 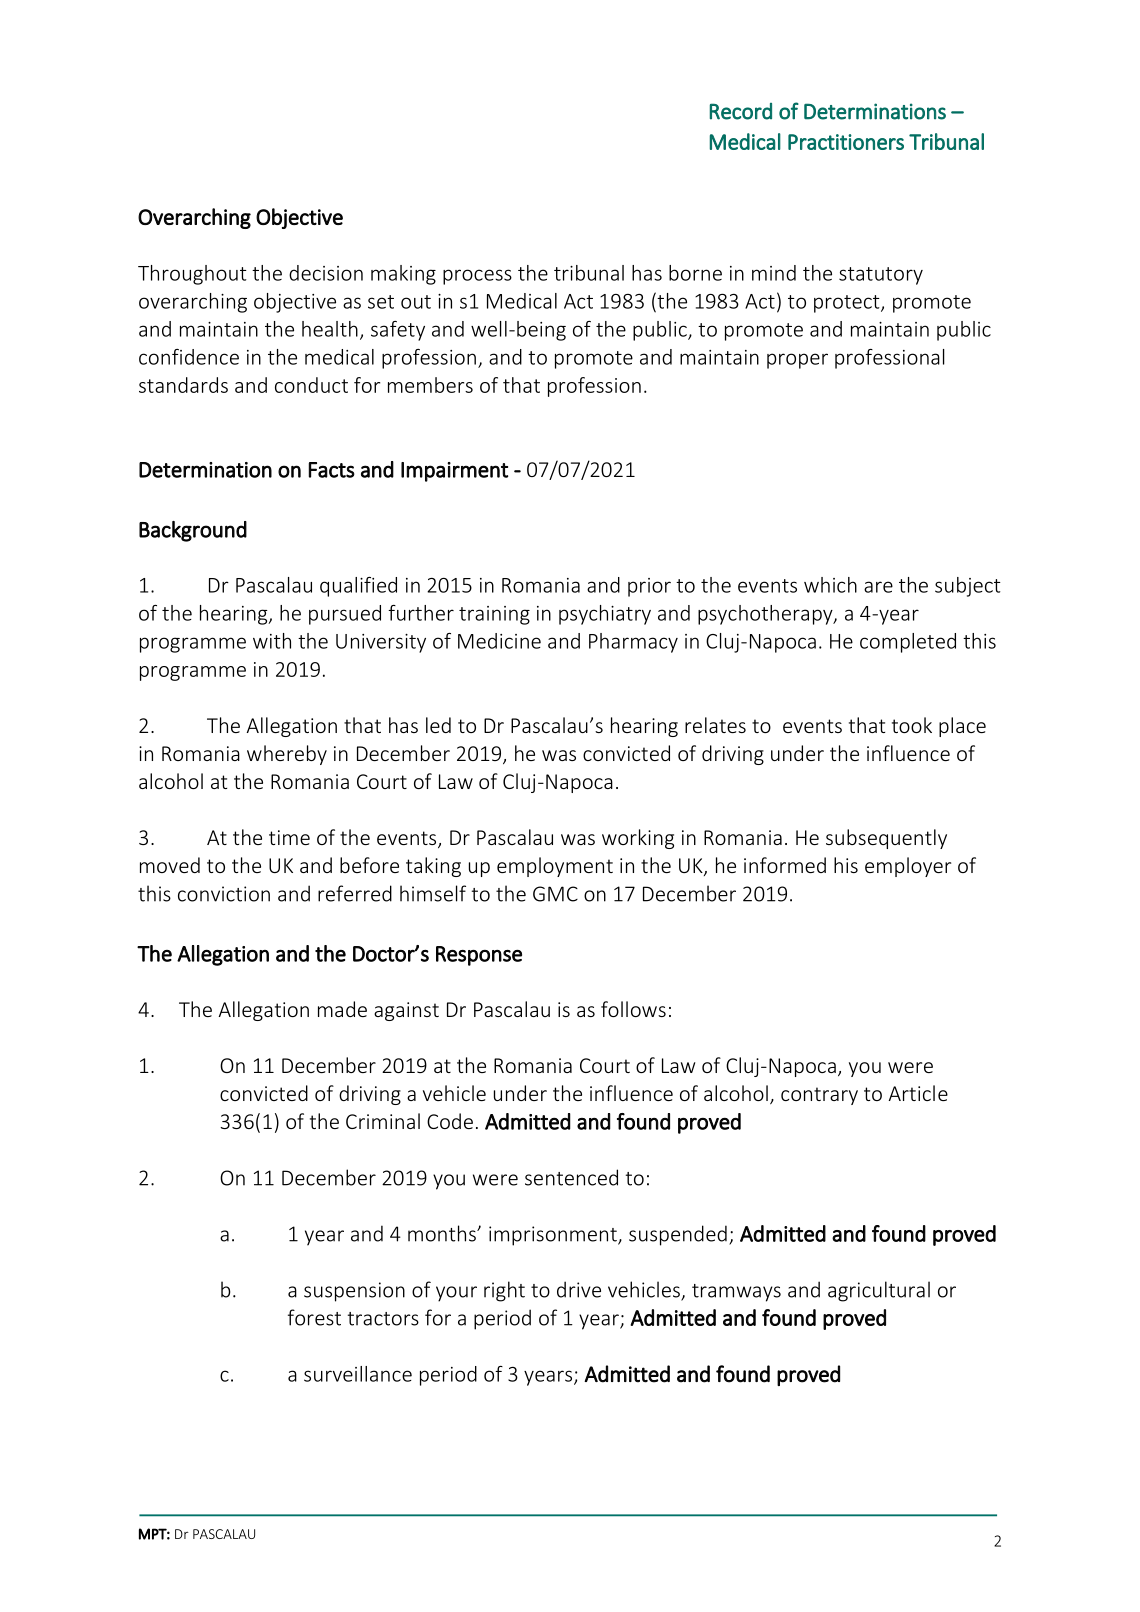 What do you see at coordinates (314, 1317) in the page?
I see `forest` at bounding box center [314, 1317].
